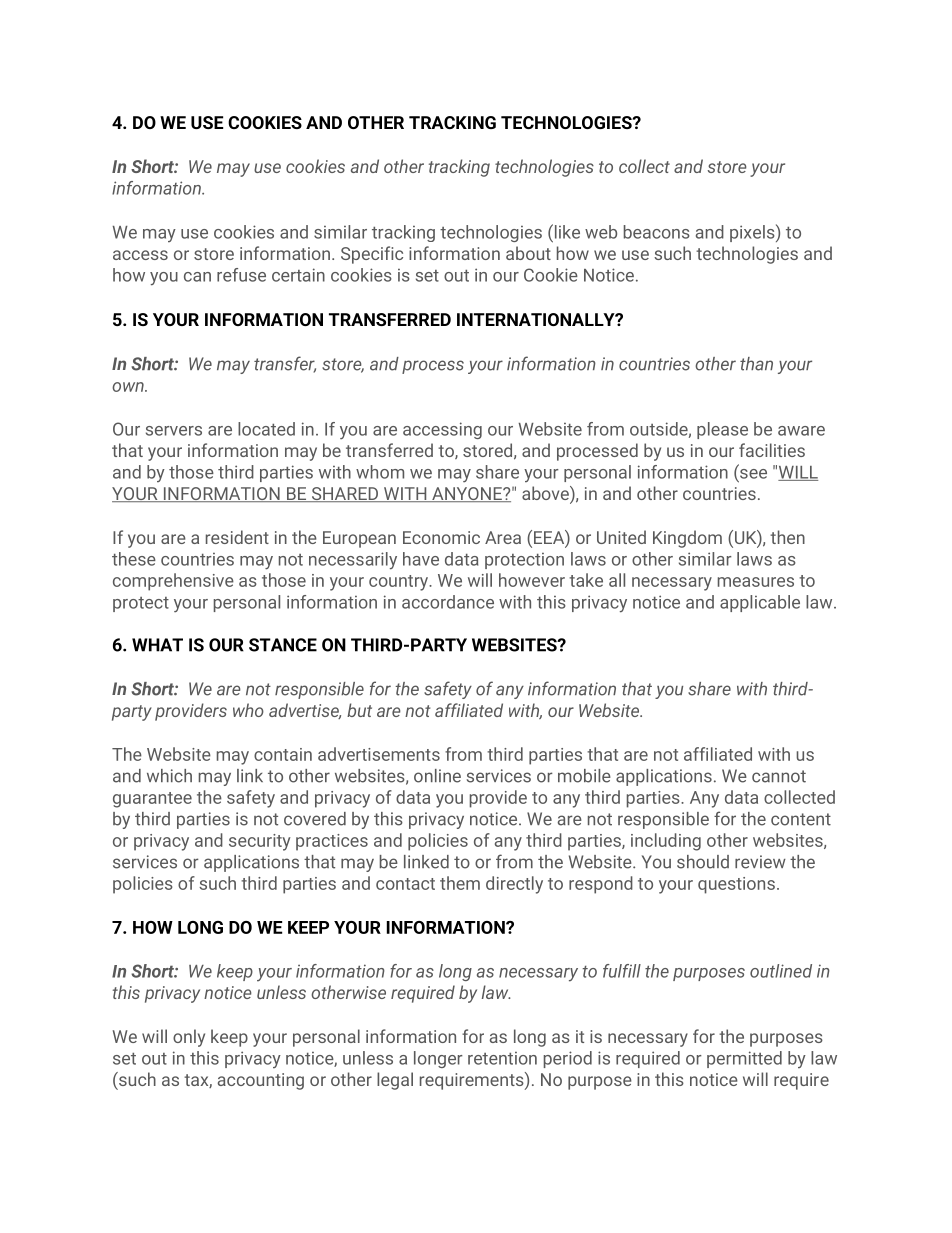  I want to click on refuse, so click(241, 275).
